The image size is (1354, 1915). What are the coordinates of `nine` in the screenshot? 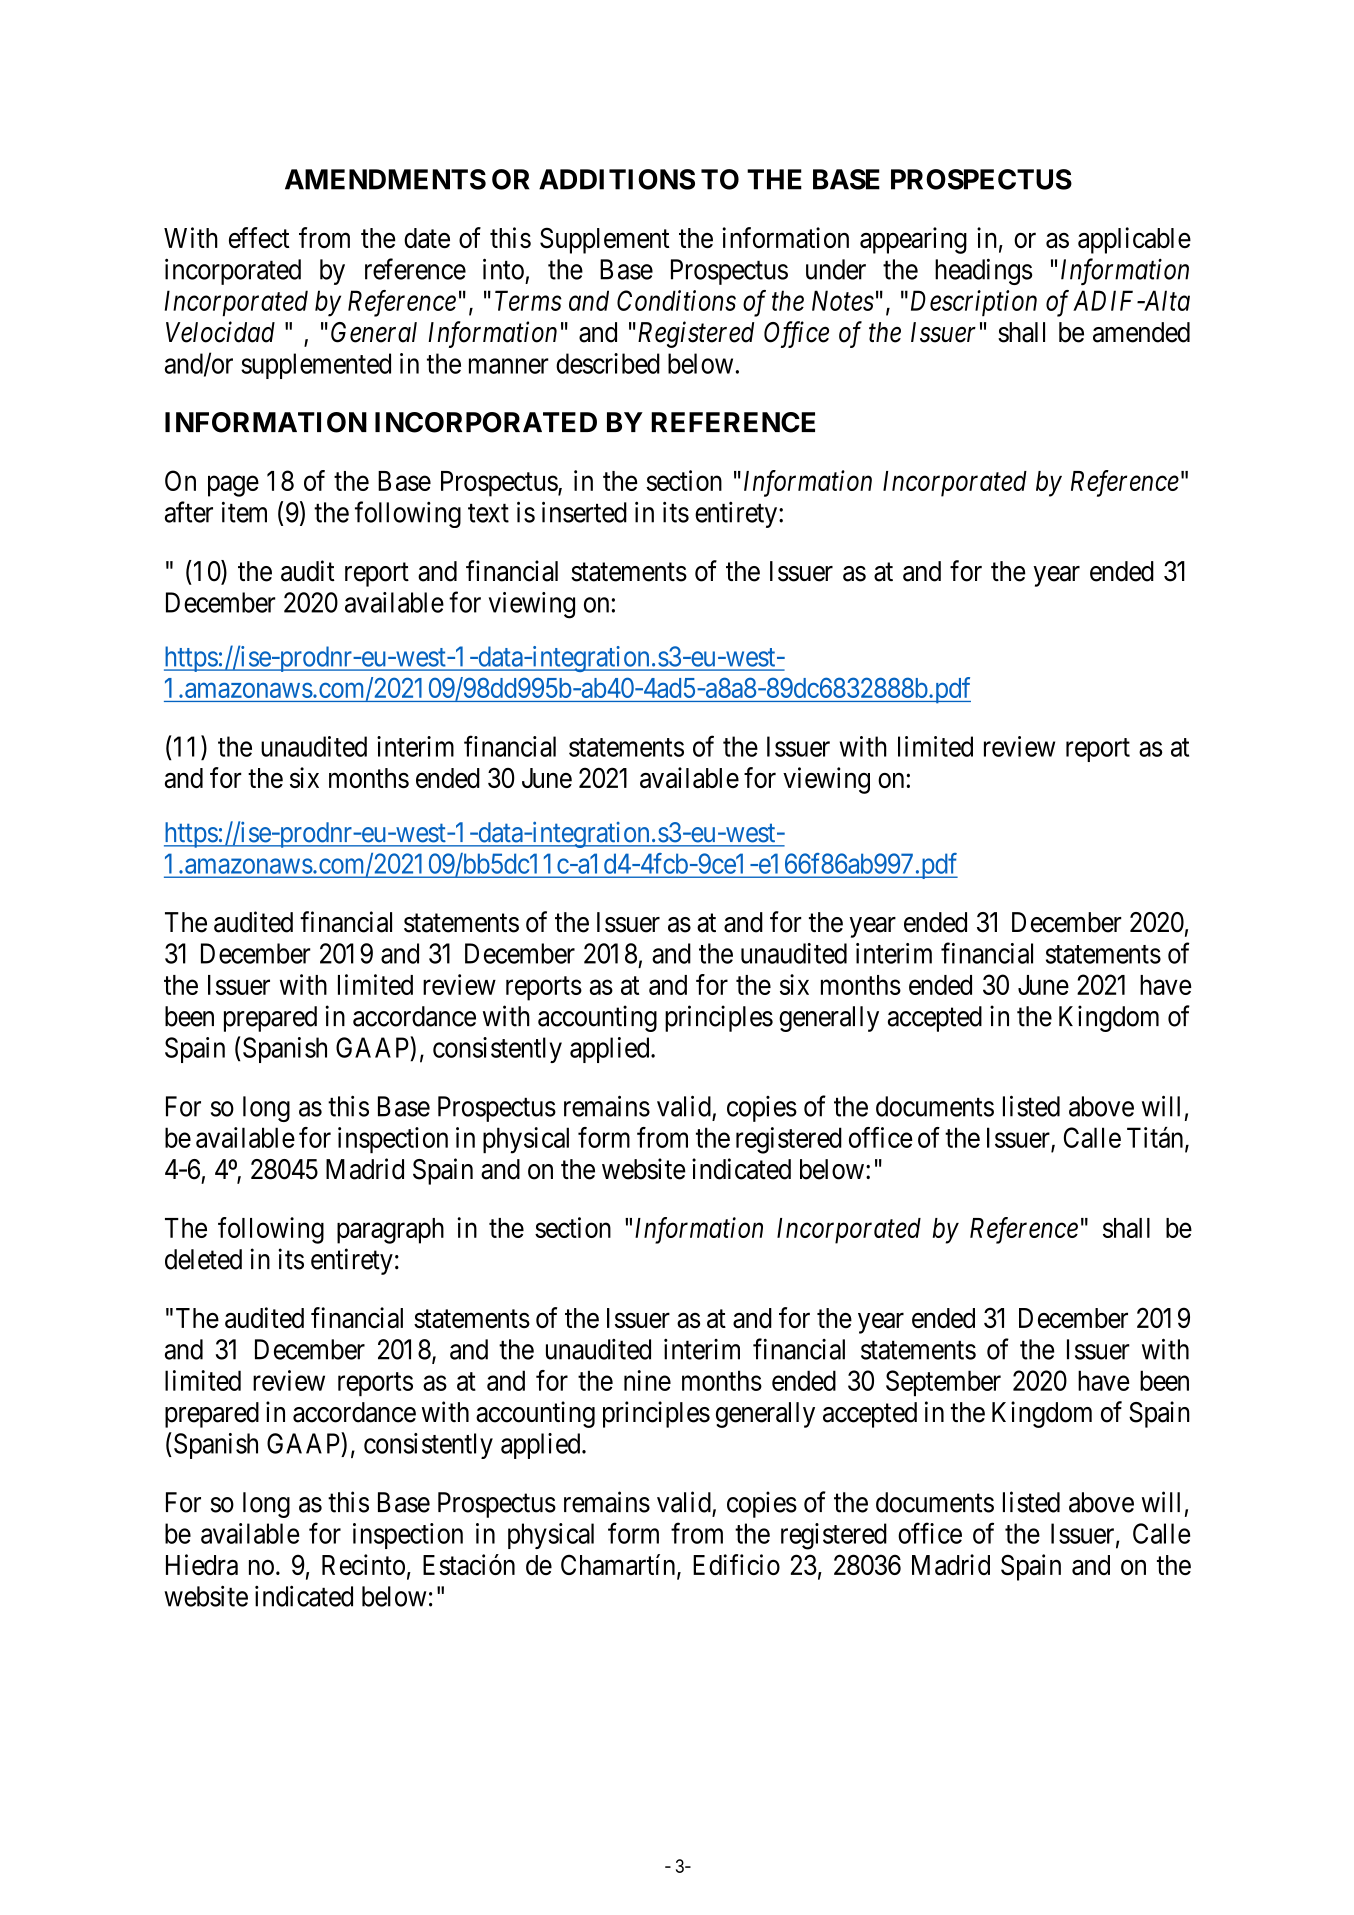 It's located at (647, 1380).
